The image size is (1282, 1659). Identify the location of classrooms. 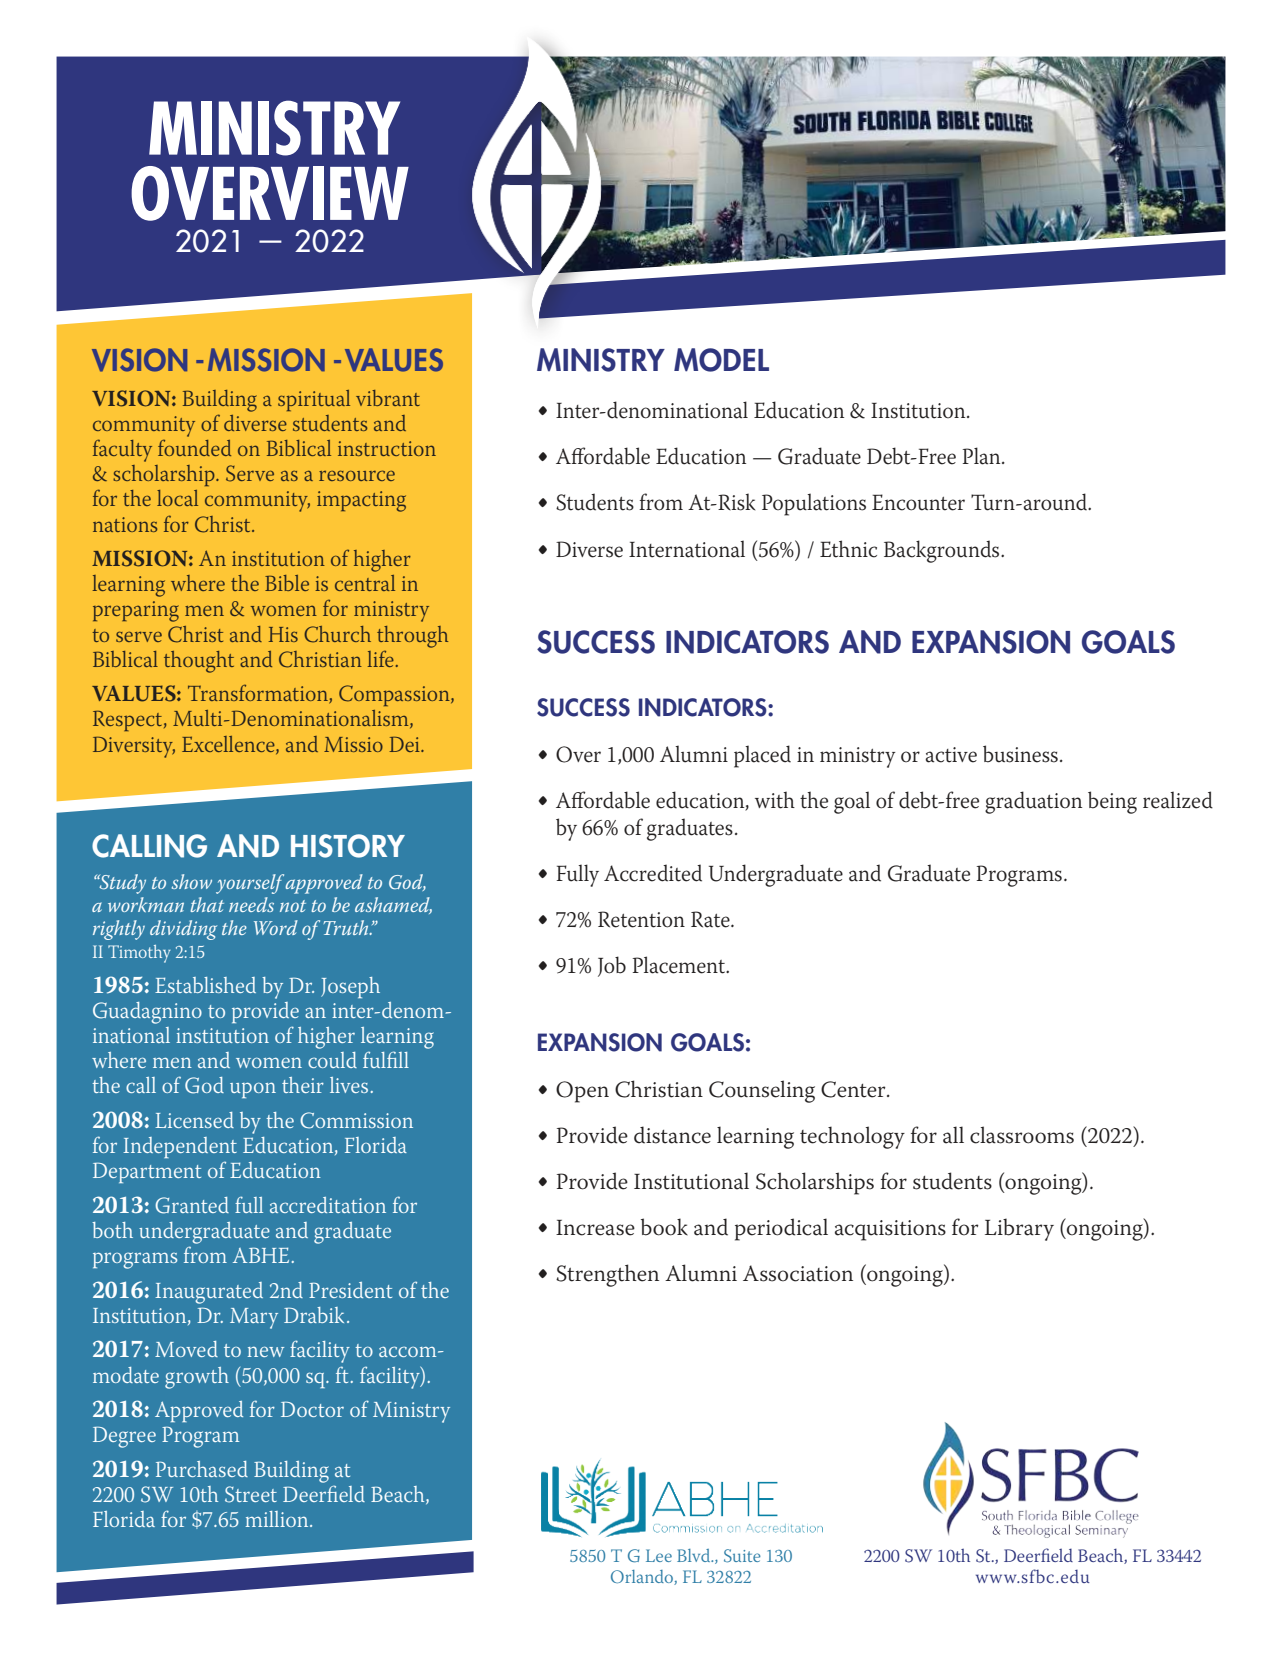
(1022, 1135).
